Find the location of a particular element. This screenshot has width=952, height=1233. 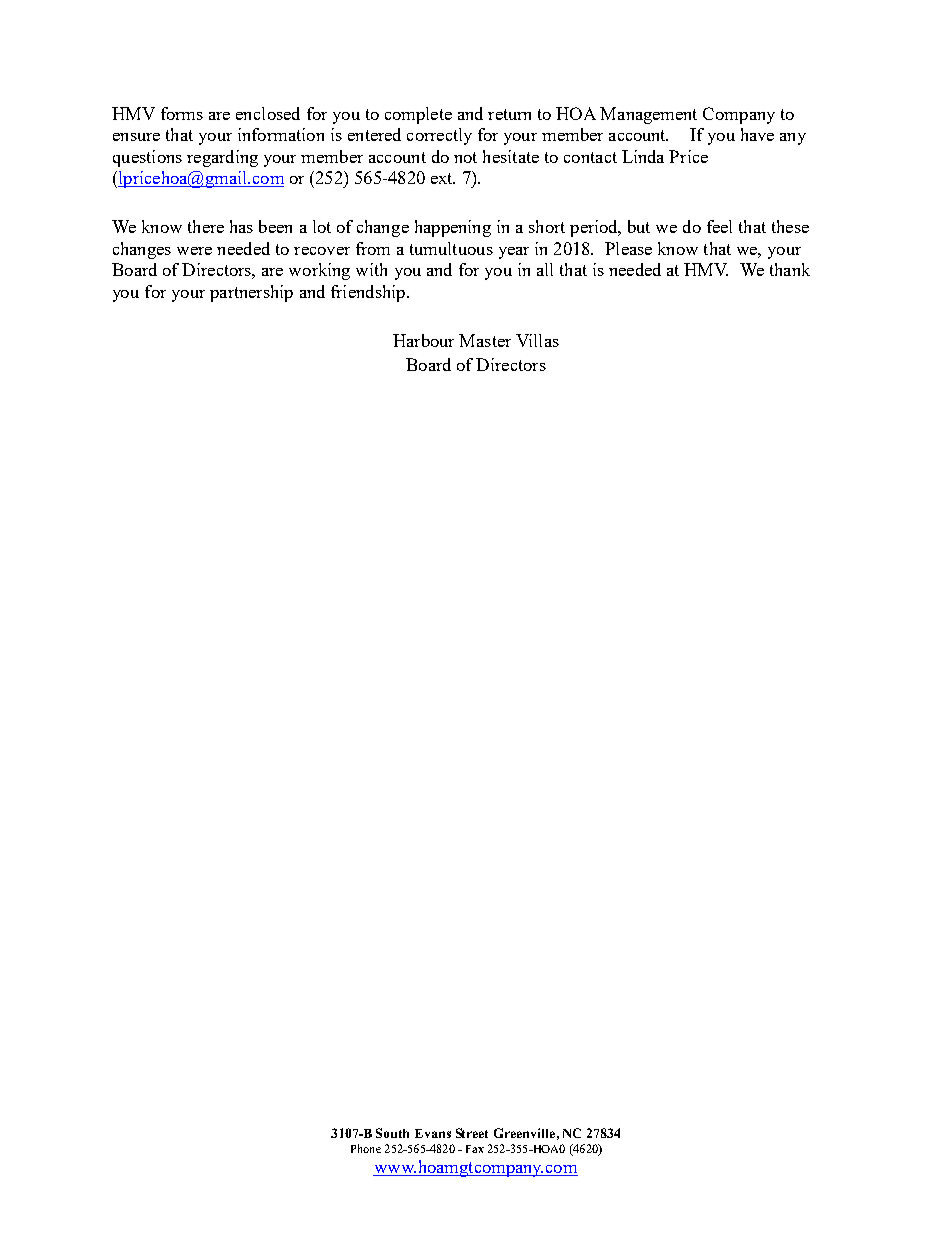

Street is located at coordinates (472, 1133).
